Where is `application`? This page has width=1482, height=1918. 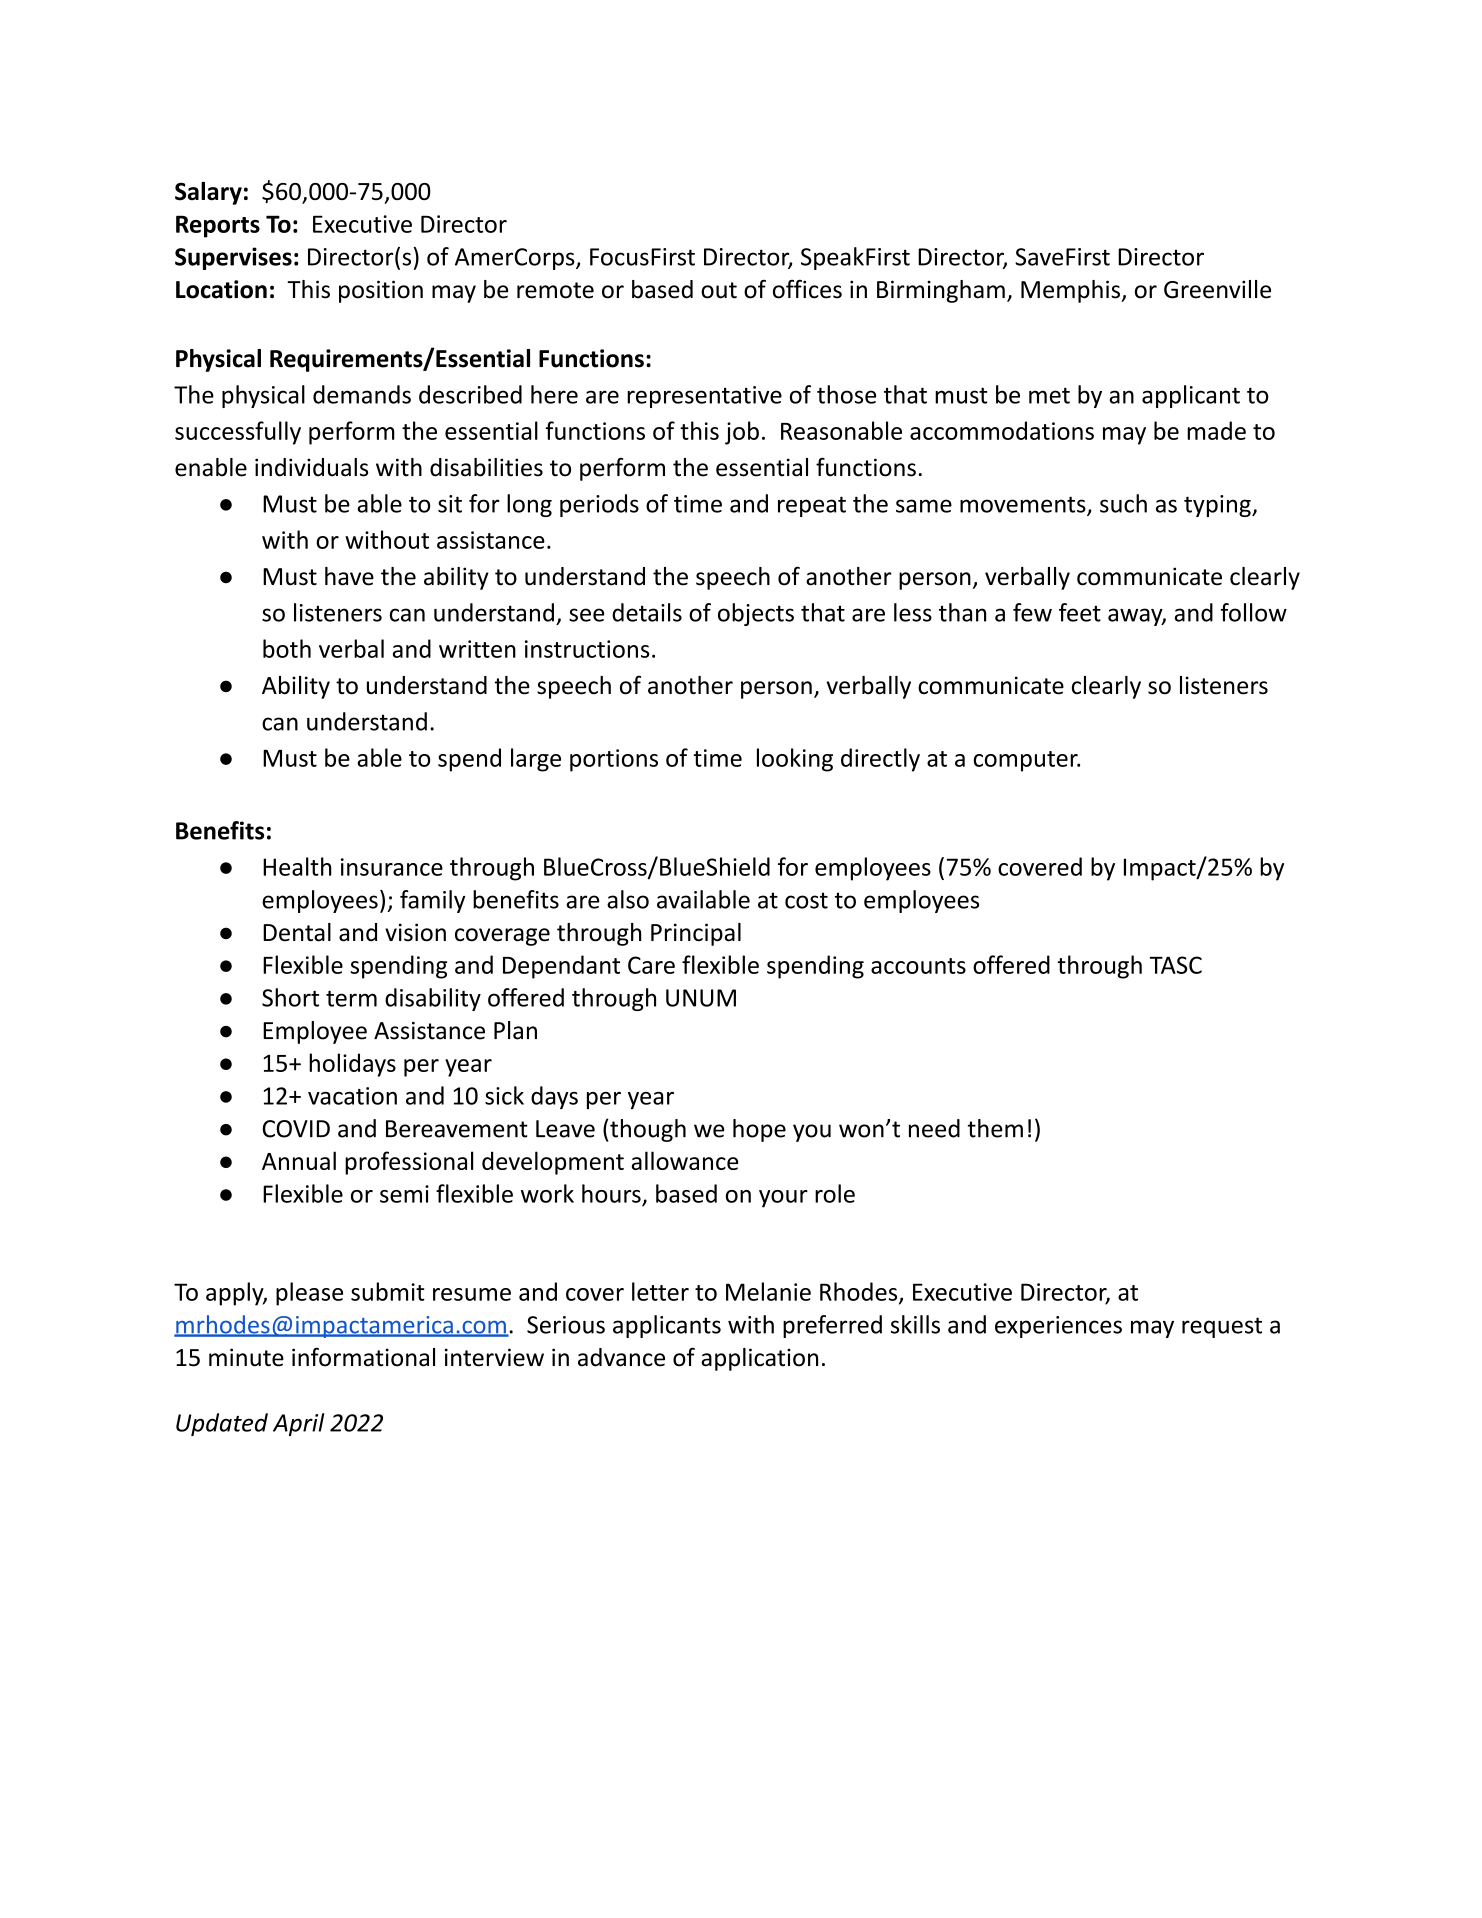 application is located at coordinates (759, 1359).
